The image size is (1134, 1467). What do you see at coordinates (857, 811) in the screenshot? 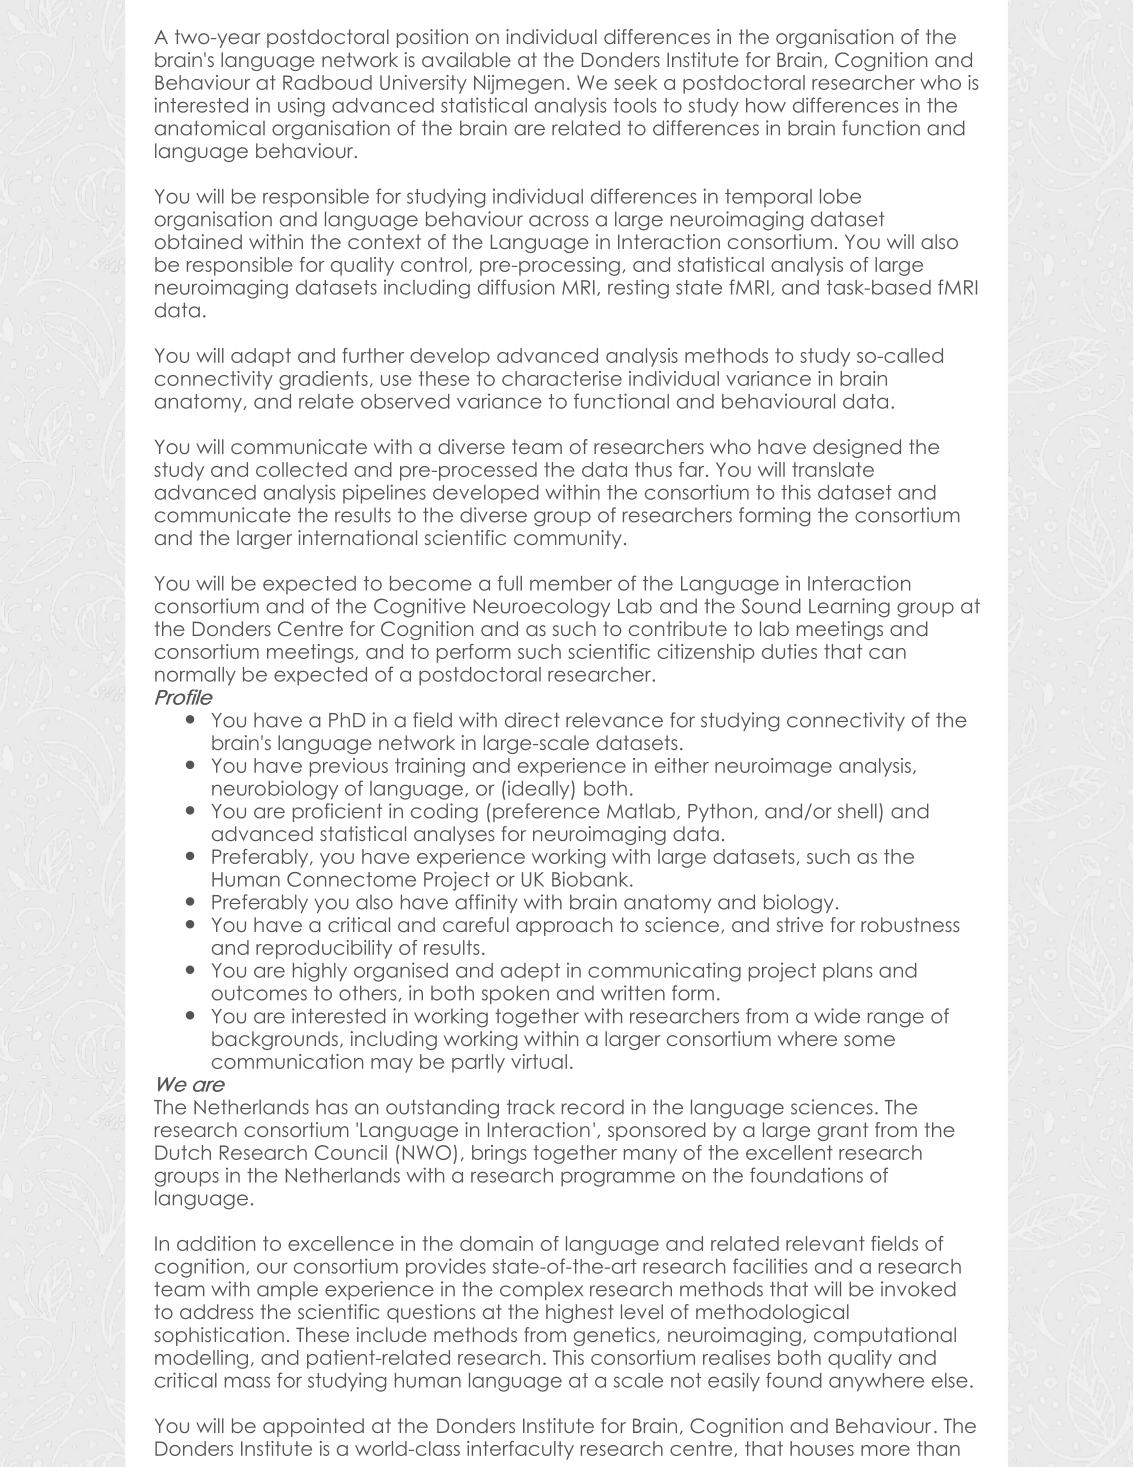
I see `shell` at bounding box center [857, 811].
